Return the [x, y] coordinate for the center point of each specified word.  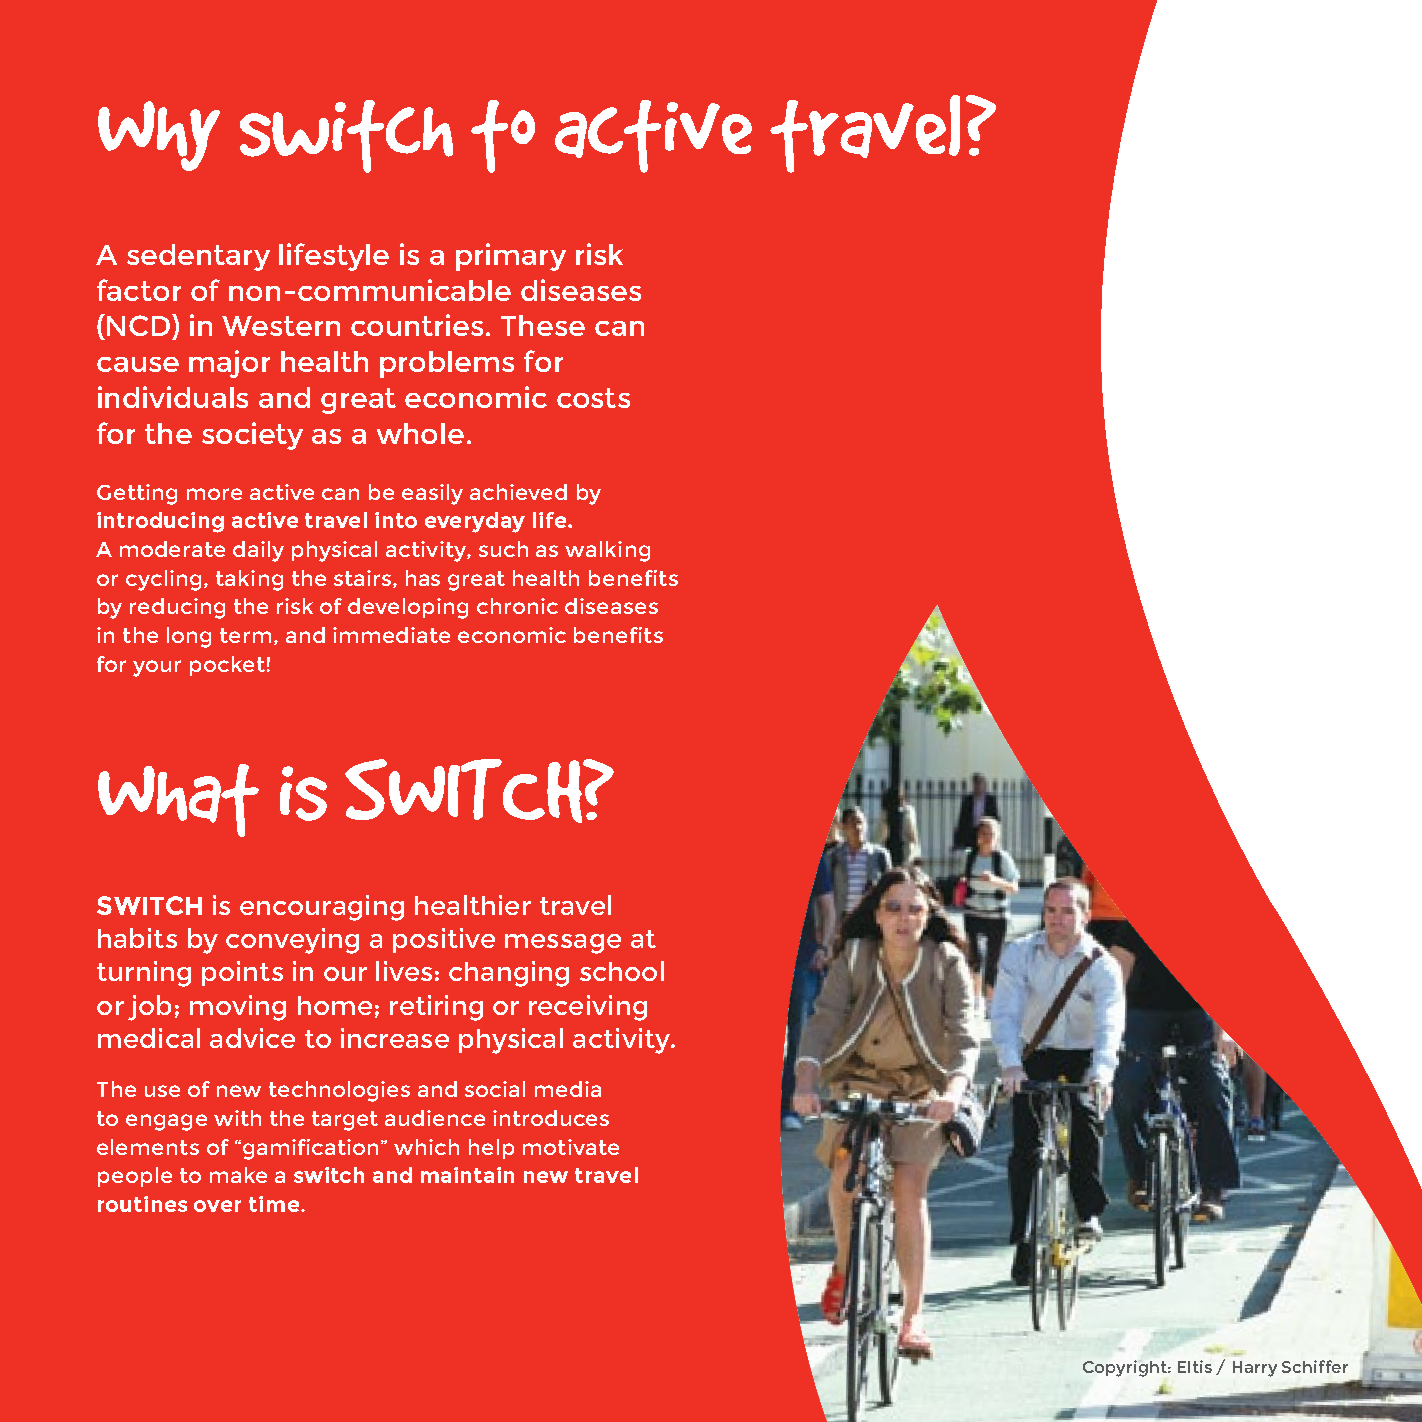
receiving [588, 1008]
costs [593, 398]
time [274, 1204]
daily [258, 551]
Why [159, 136]
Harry [1255, 1369]
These [543, 325]
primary [511, 257]
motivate [571, 1147]
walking [607, 551]
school [622, 971]
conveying [292, 941]
